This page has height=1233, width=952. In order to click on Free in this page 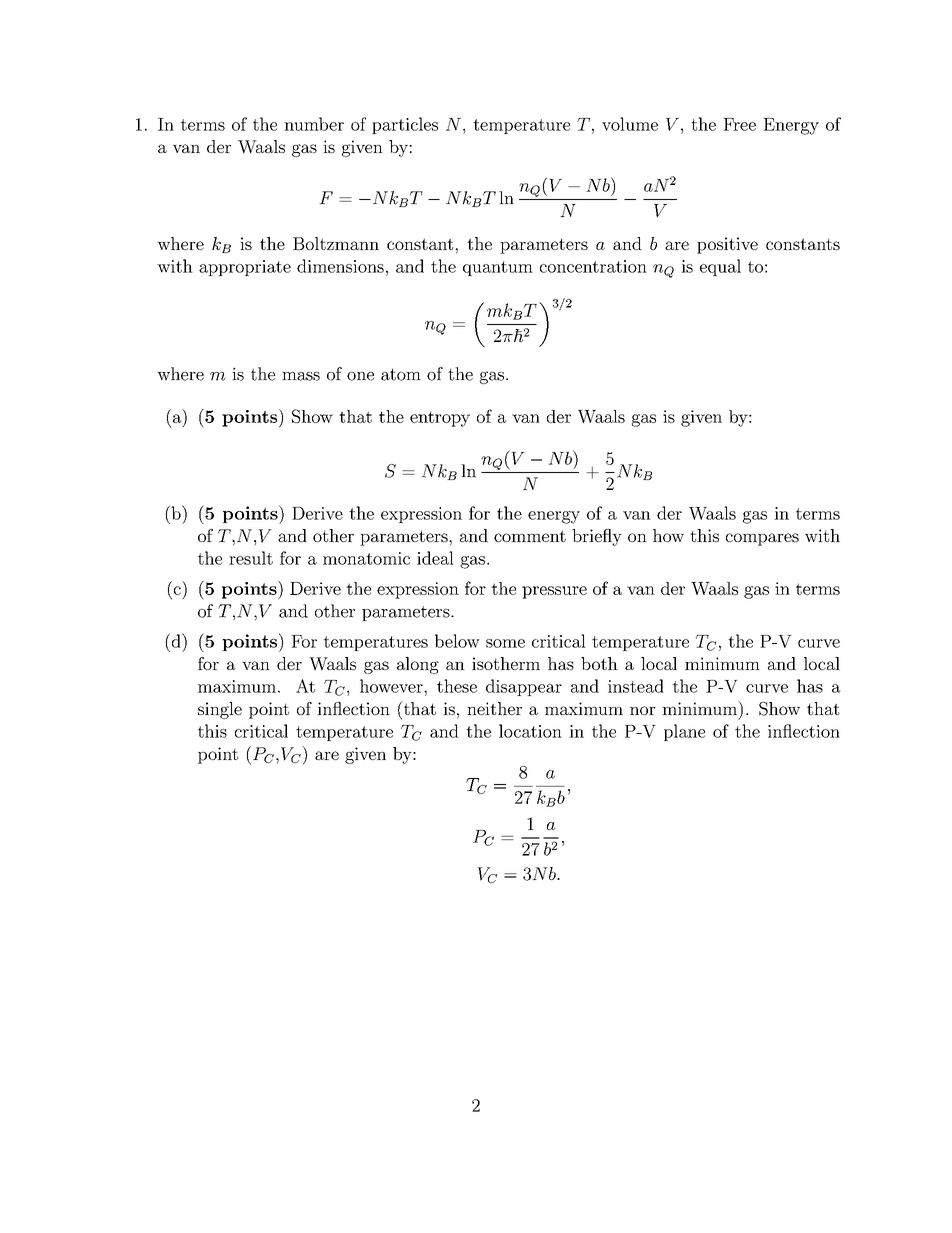, I will do `click(739, 124)`.
